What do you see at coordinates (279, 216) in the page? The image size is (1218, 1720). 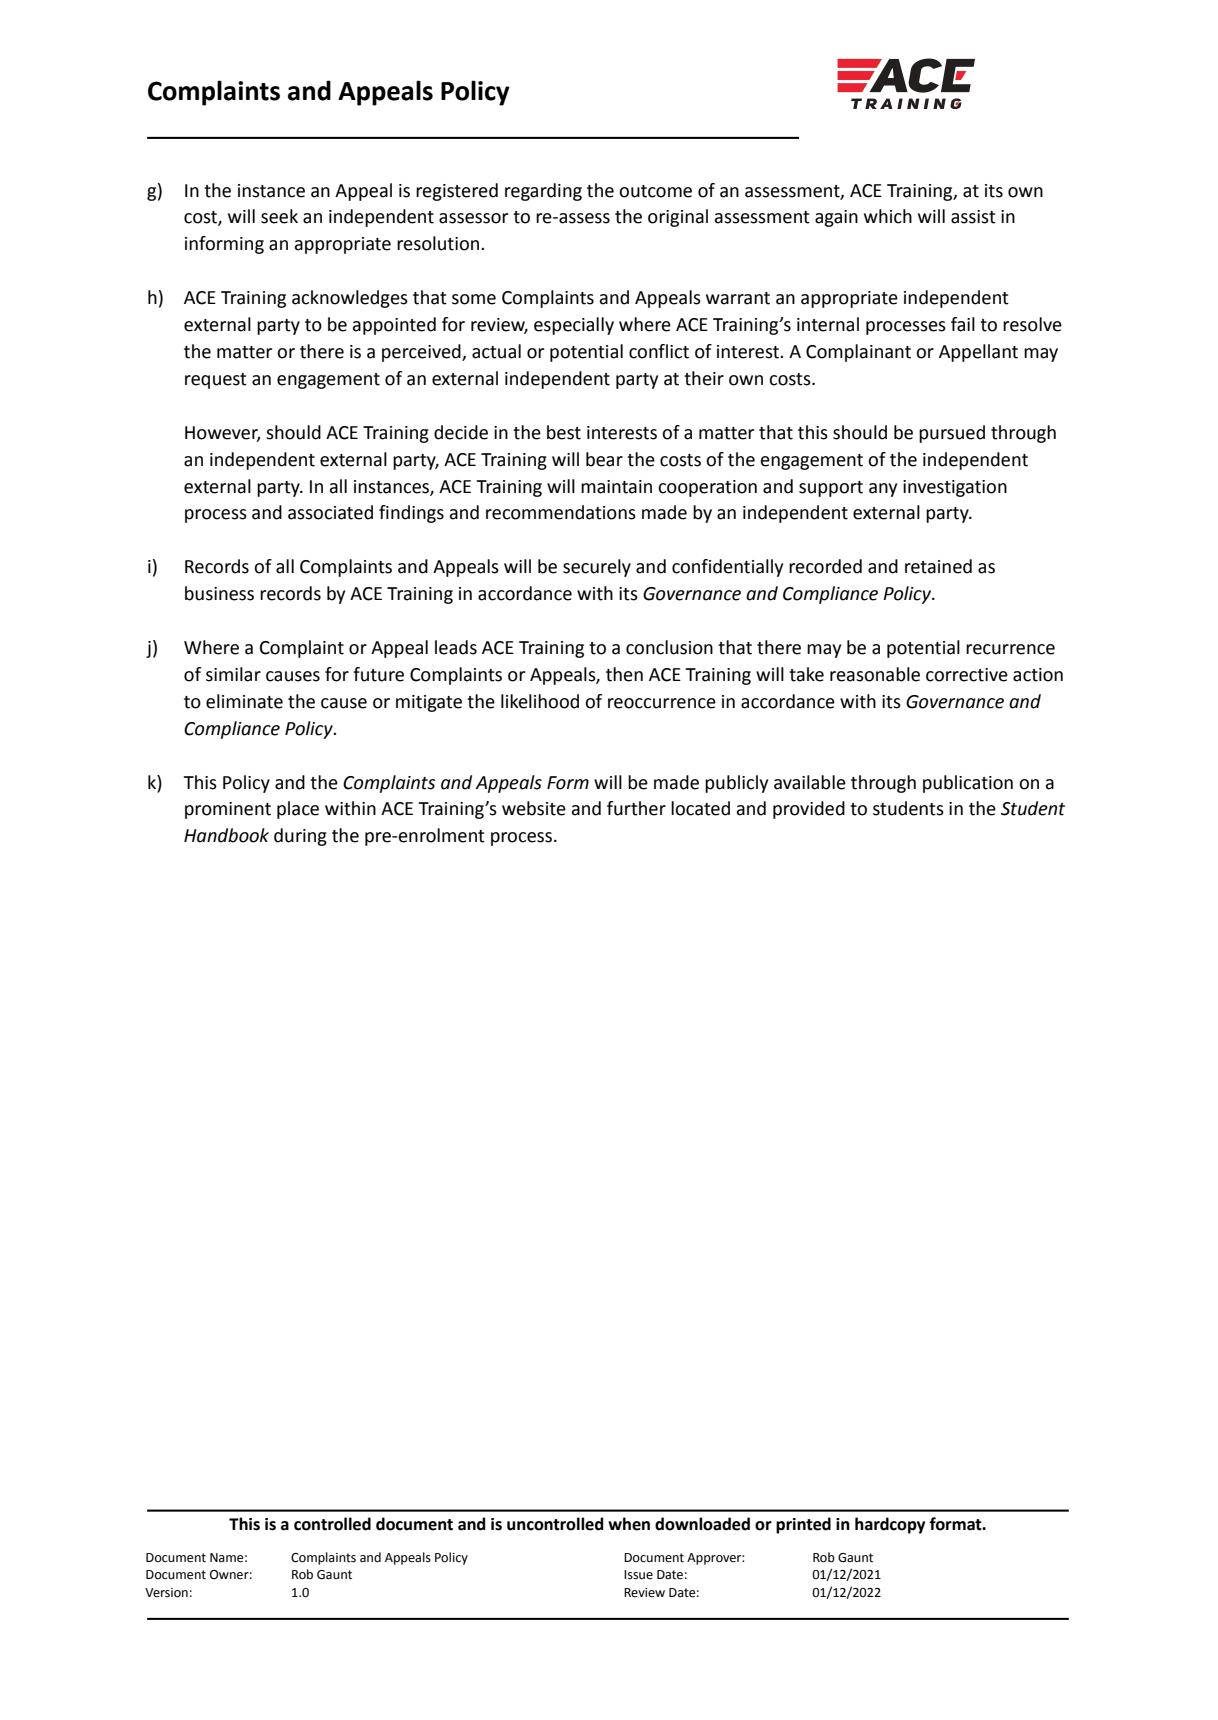 I see `seek` at bounding box center [279, 216].
